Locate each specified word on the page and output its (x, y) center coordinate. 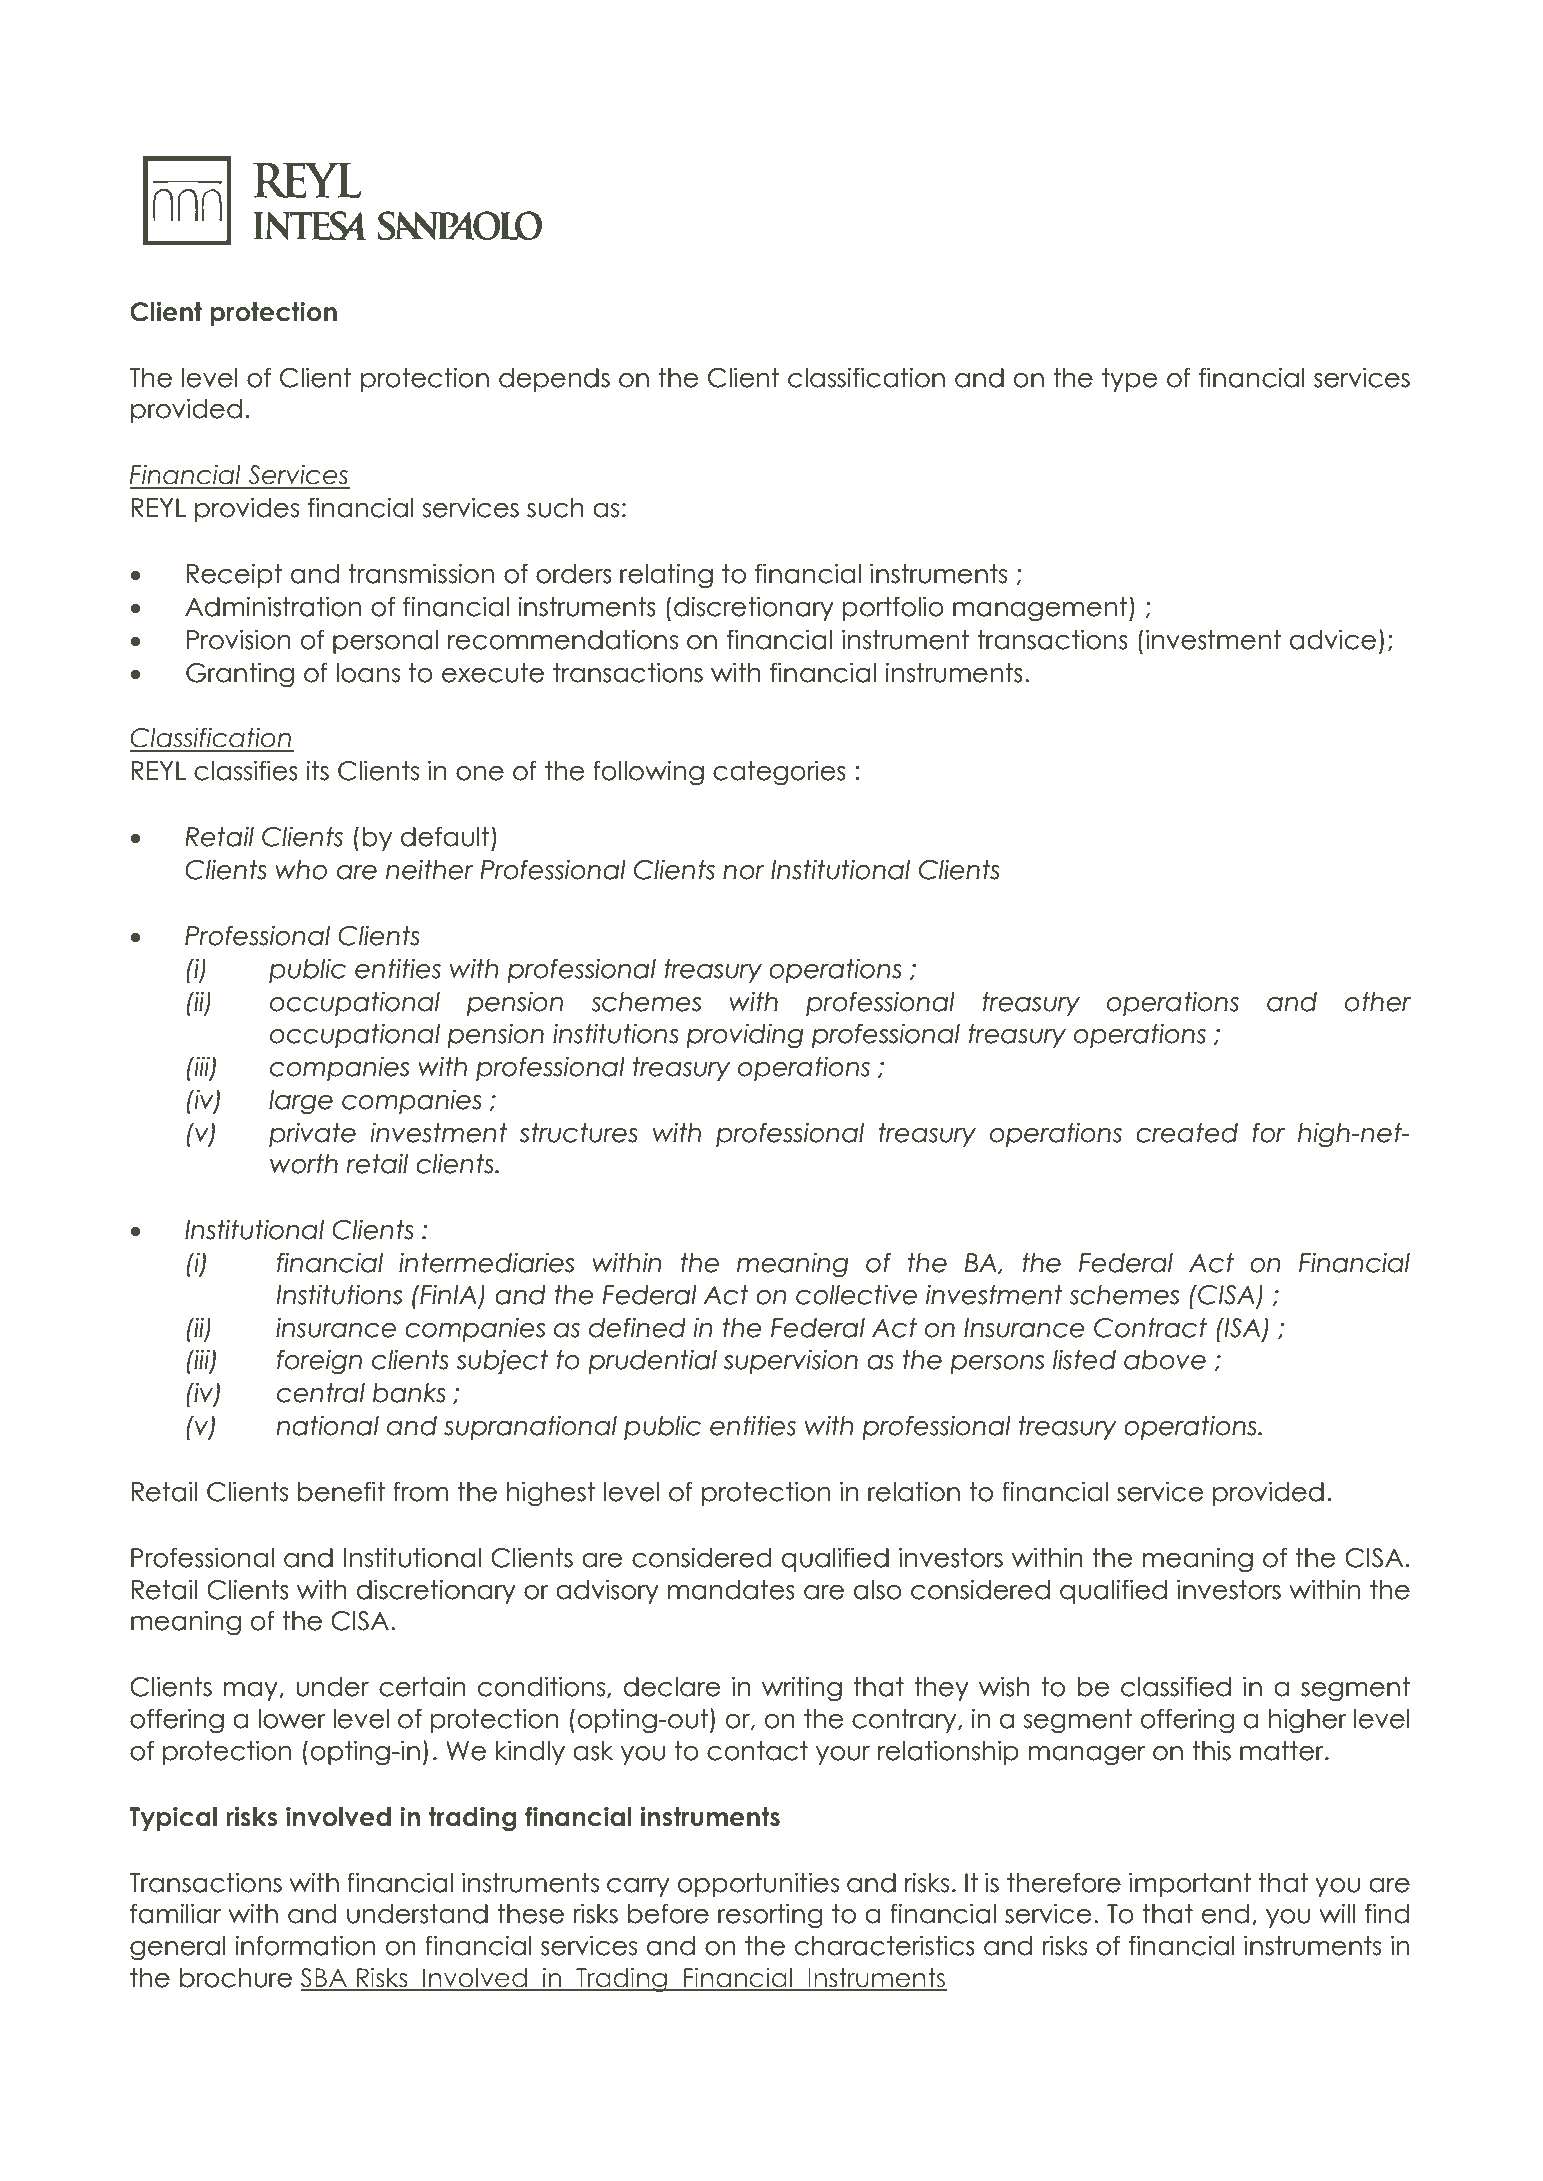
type (1130, 380)
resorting (770, 1916)
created (1187, 1133)
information (305, 1945)
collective (856, 1294)
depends (554, 380)
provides (247, 509)
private (312, 1134)
